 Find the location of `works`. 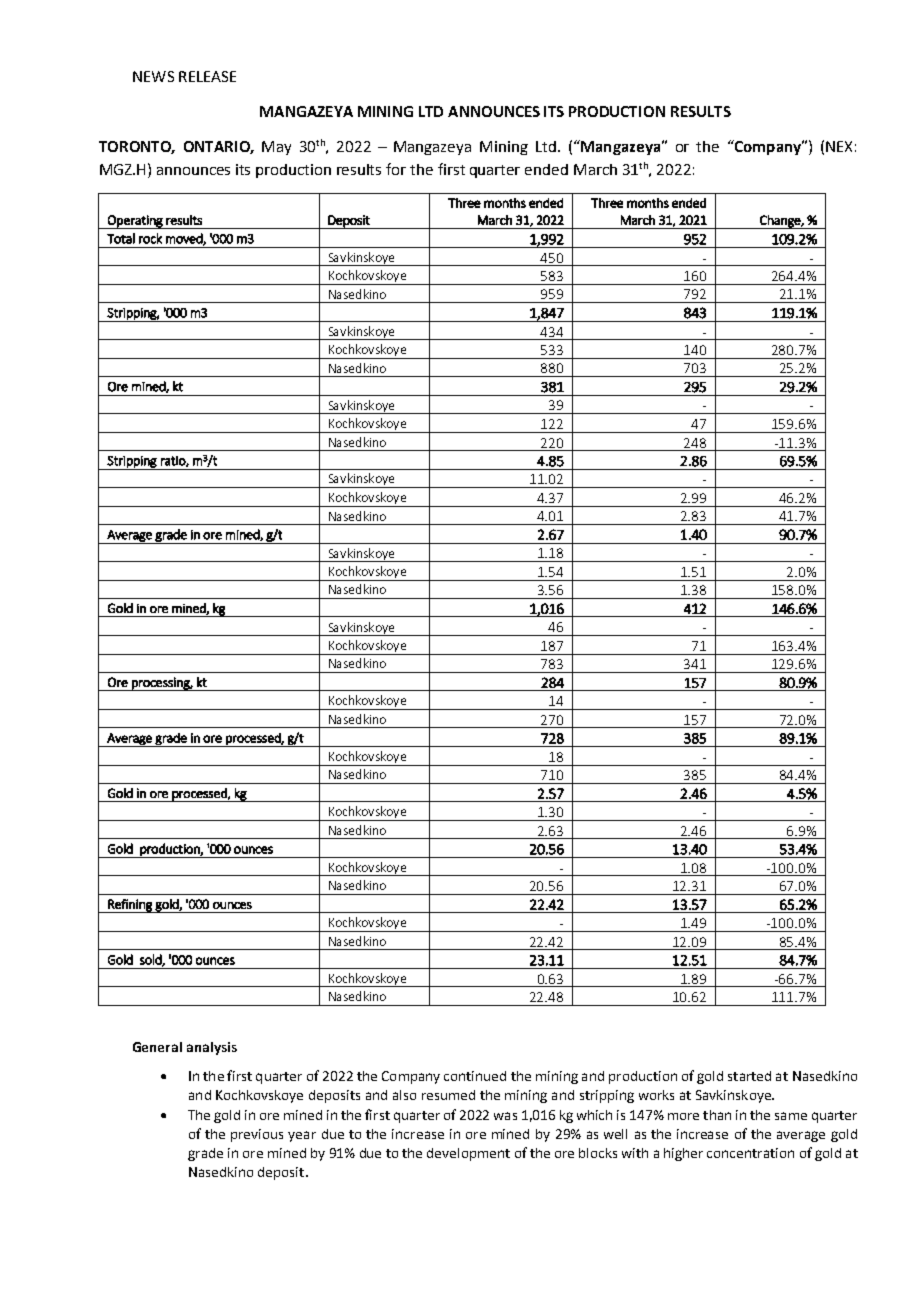

works is located at coordinates (656, 1095).
